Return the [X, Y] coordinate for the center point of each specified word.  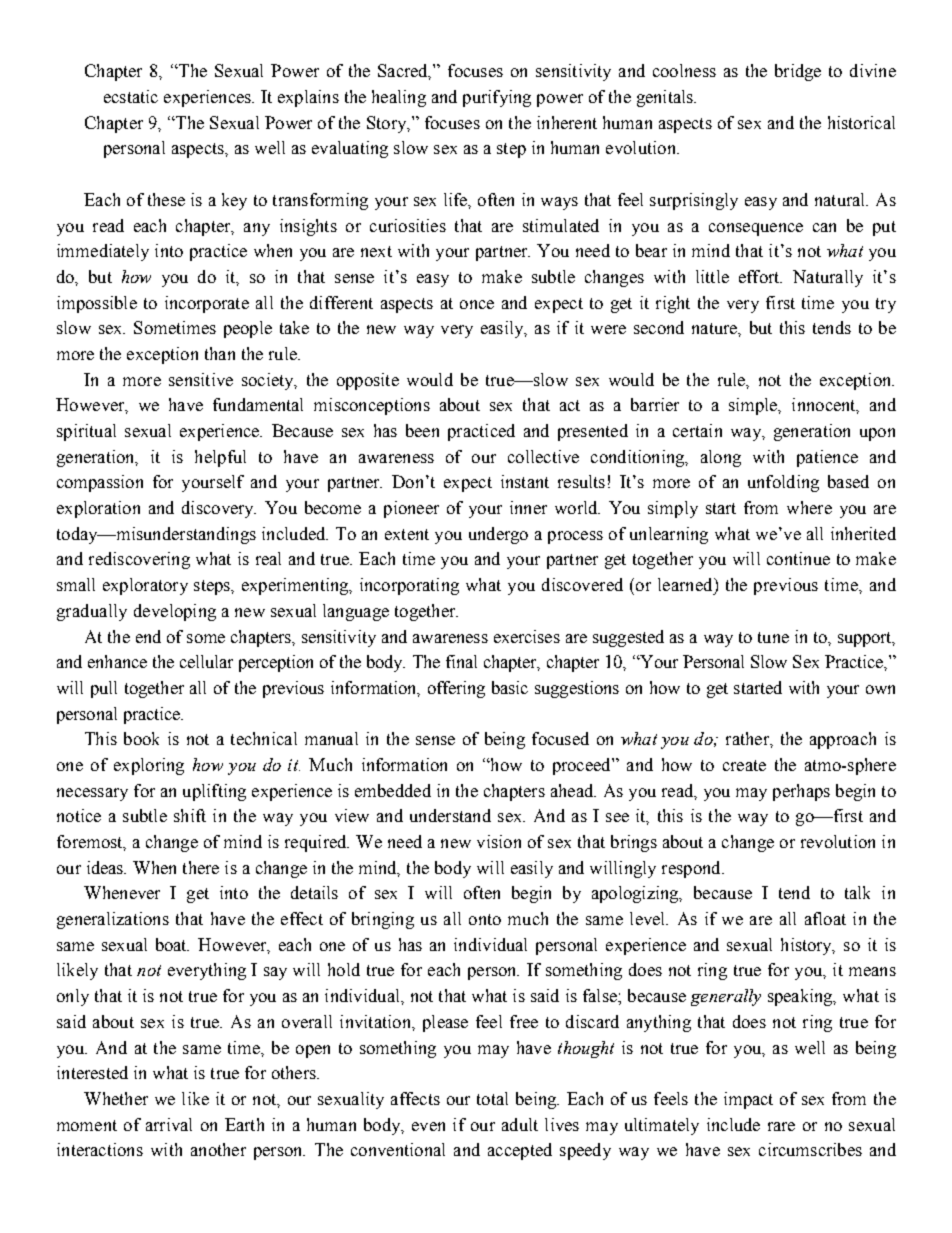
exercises [527, 636]
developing [175, 612]
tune [773, 637]
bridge [798, 72]
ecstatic [131, 96]
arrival [169, 1124]
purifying [497, 98]
